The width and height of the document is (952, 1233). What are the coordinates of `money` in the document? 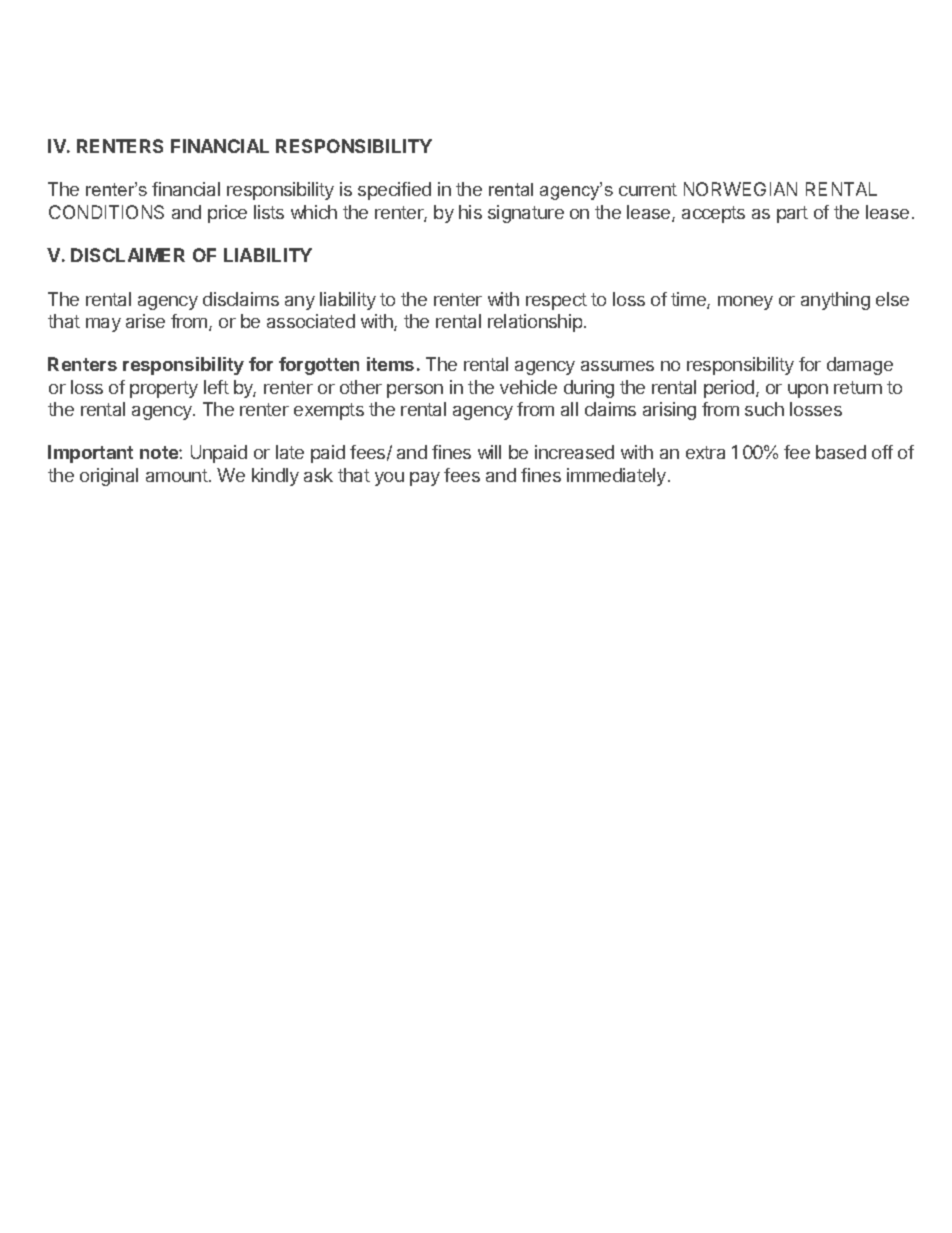 It's located at (745, 303).
